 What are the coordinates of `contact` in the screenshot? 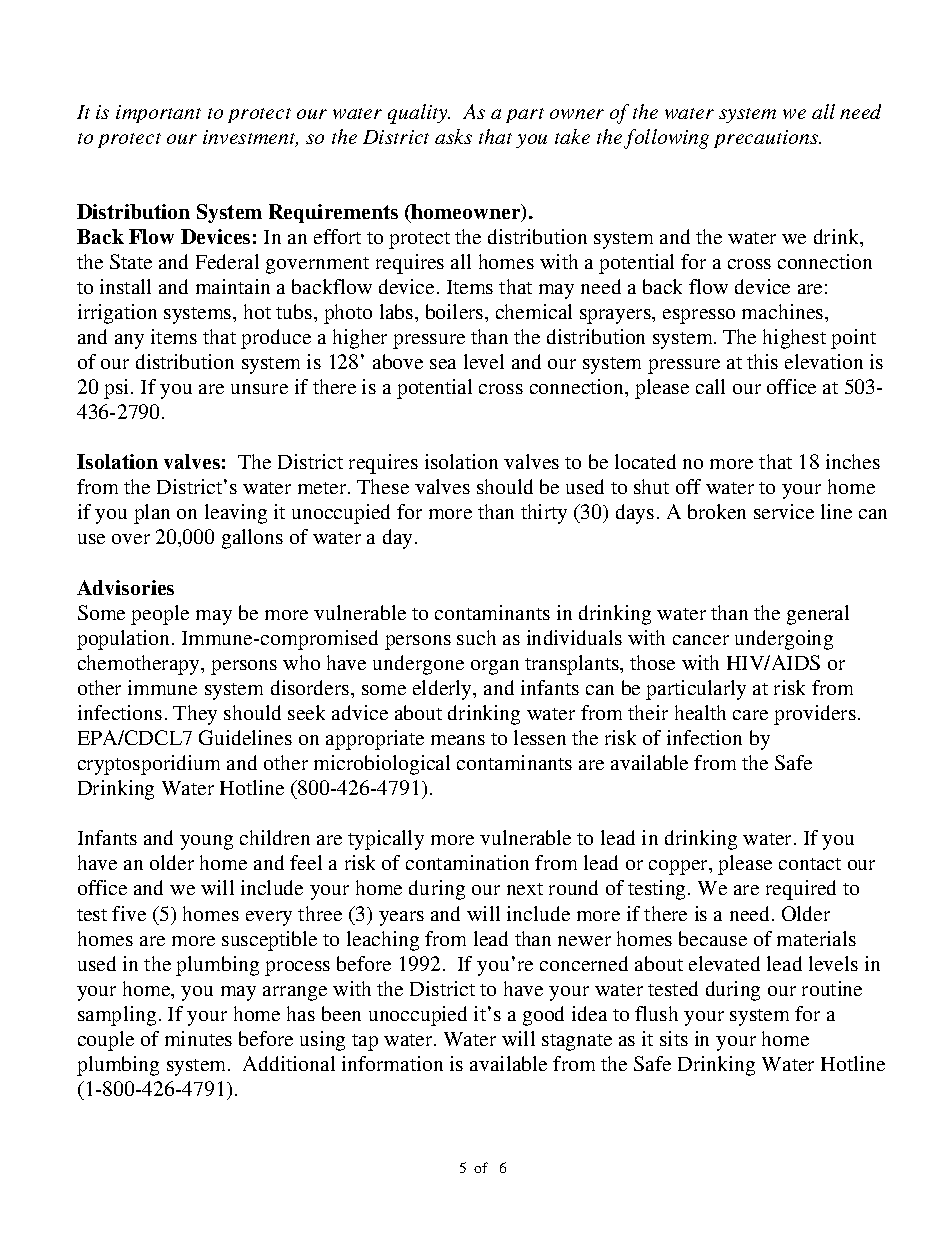 It's located at (810, 864).
